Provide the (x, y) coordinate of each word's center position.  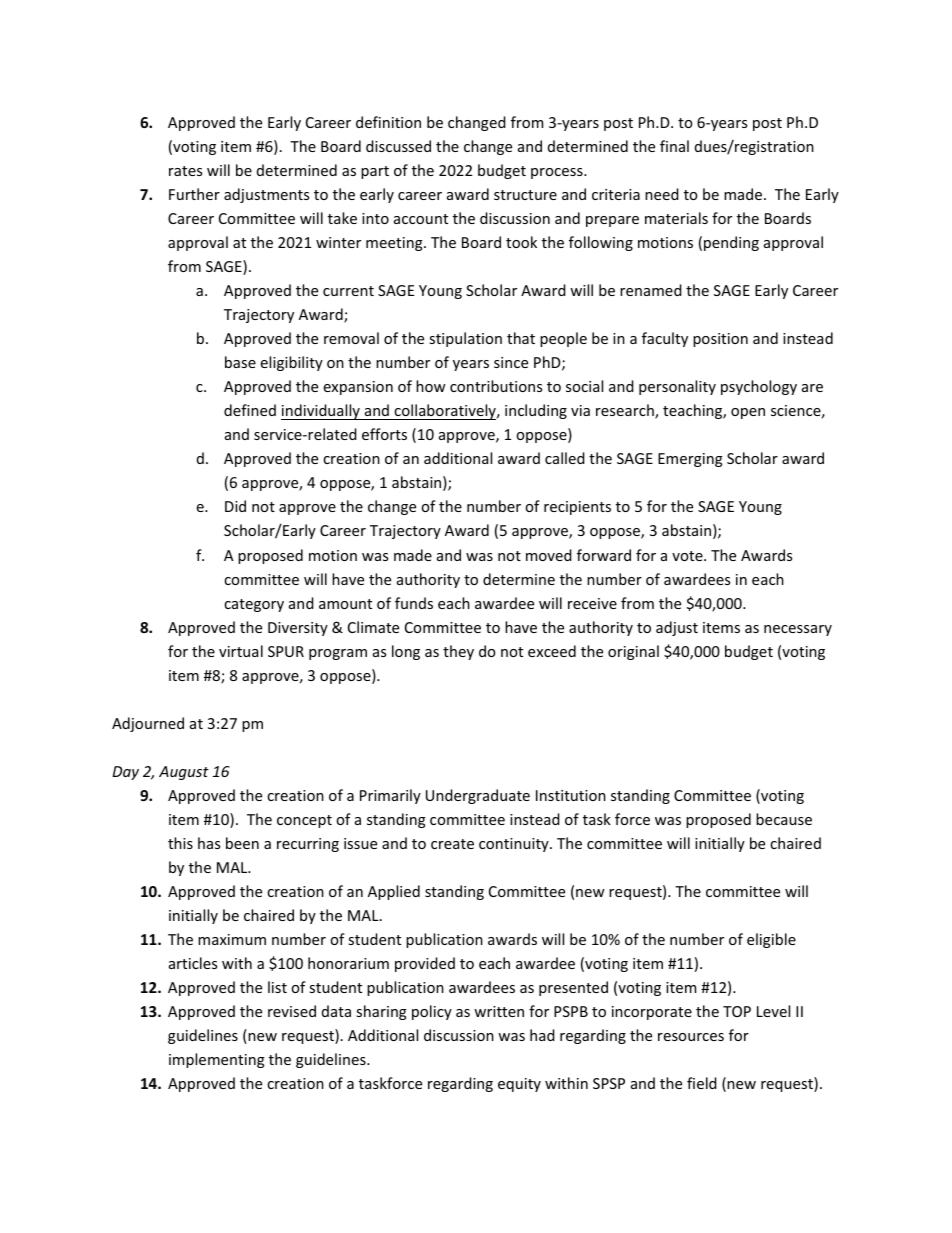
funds (414, 603)
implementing (217, 1060)
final (674, 146)
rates (185, 171)
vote (688, 556)
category (254, 605)
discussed (398, 146)
